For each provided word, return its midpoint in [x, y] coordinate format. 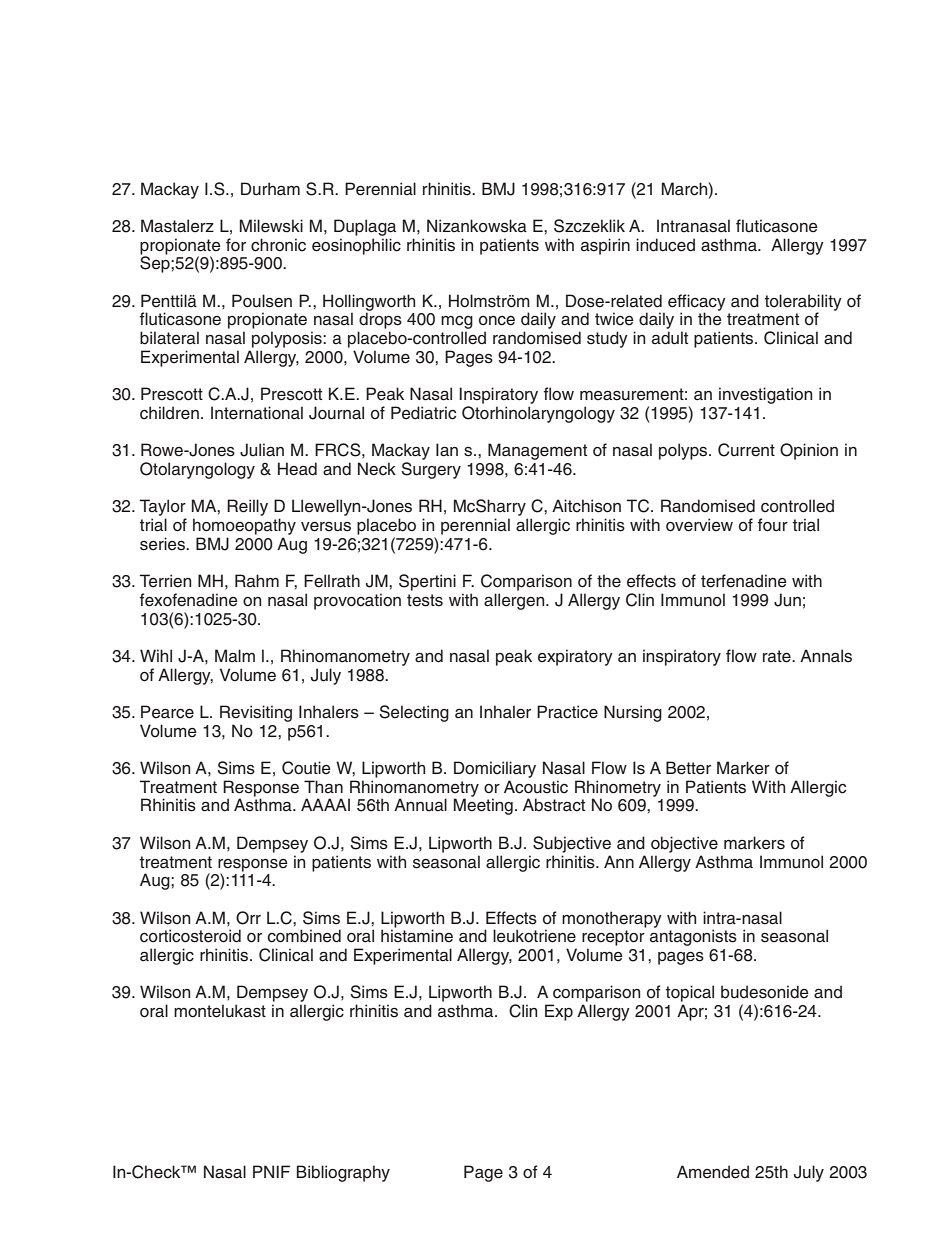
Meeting [483, 806]
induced [665, 245]
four [773, 525]
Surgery [431, 470]
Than [323, 787]
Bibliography [343, 1173]
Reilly [247, 507]
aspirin [605, 246]
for [236, 245]
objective [684, 844]
